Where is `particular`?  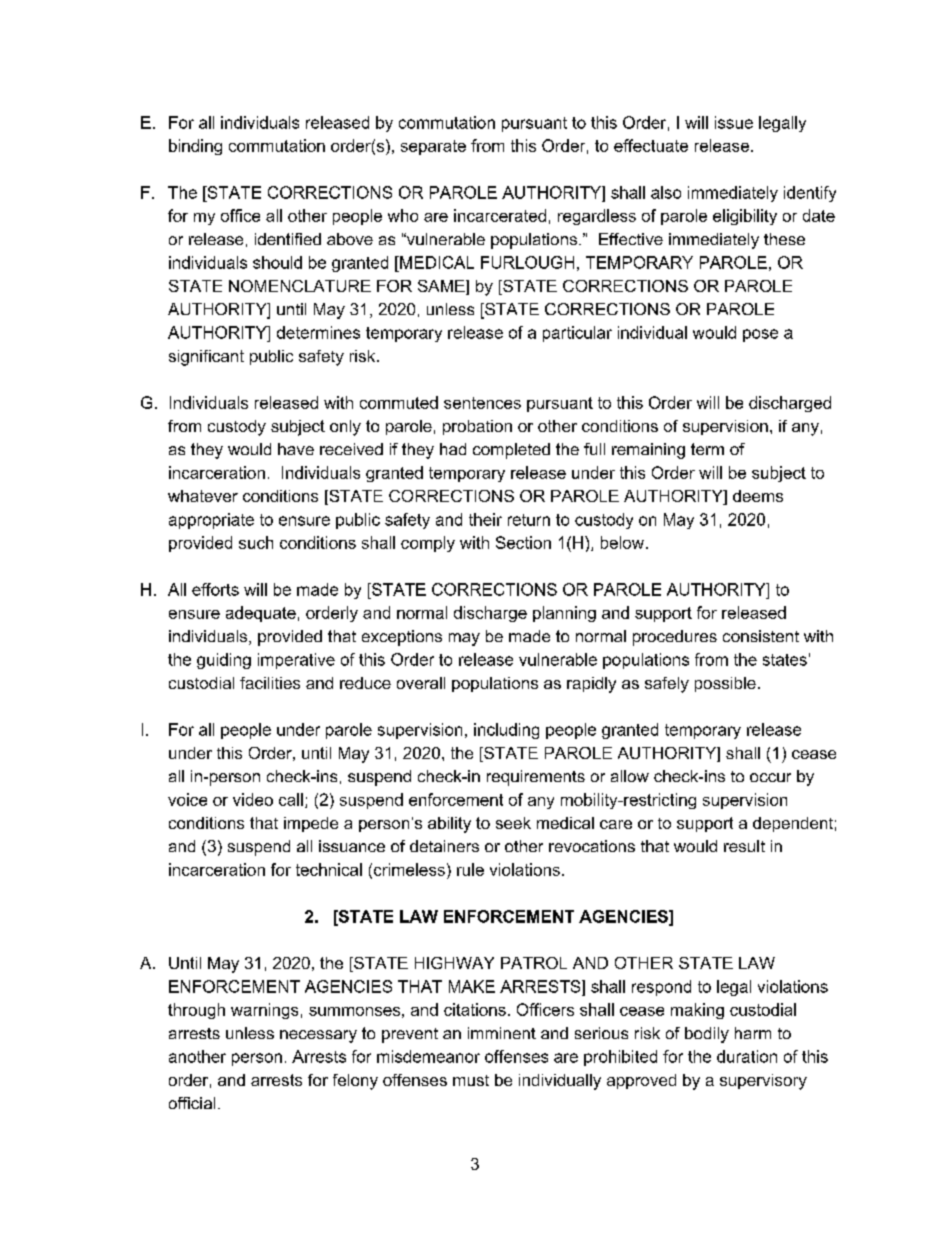
particular is located at coordinates (577, 334).
